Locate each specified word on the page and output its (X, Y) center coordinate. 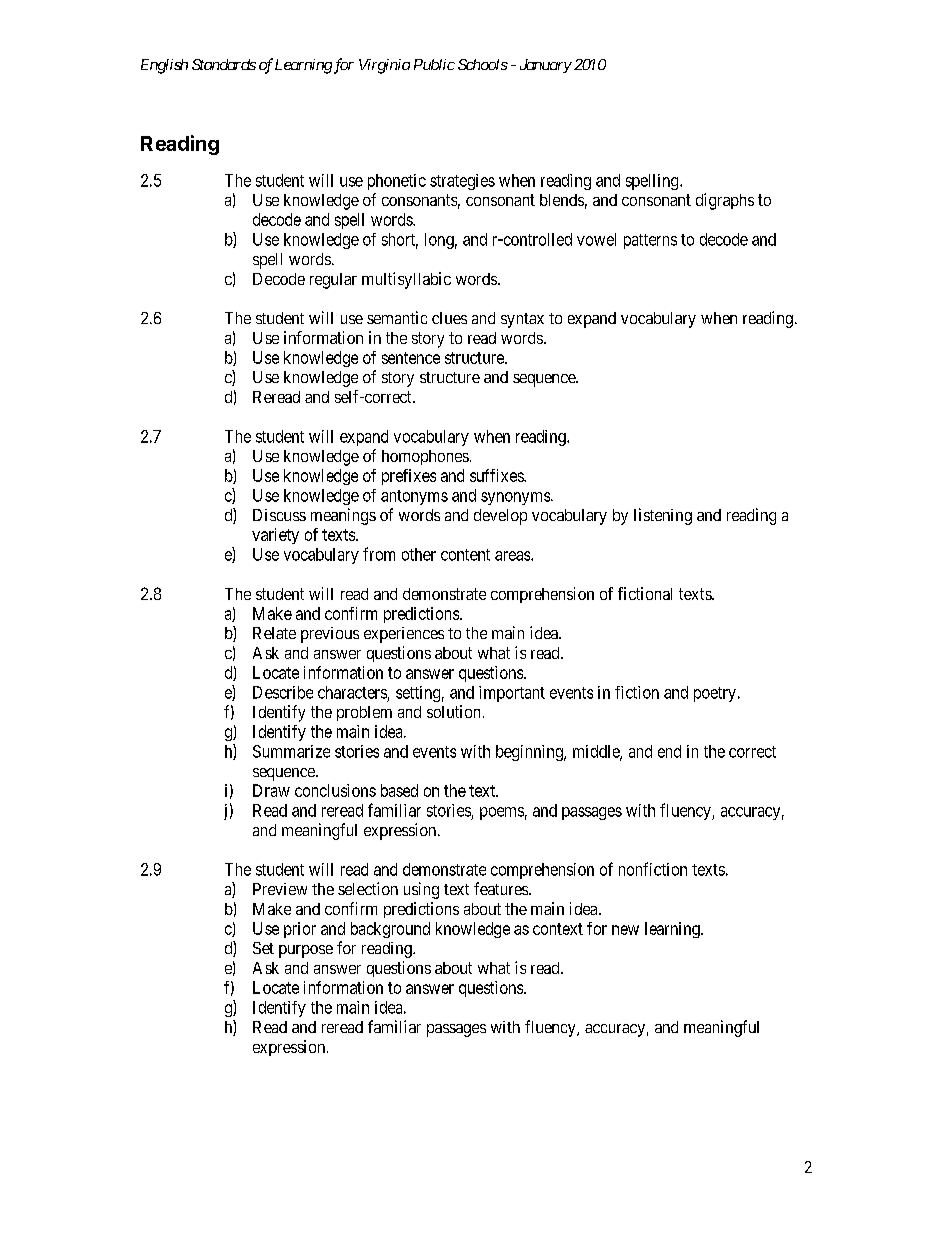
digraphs (725, 201)
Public (434, 64)
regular (333, 281)
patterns (650, 241)
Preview (280, 889)
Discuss (279, 515)
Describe (283, 692)
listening (663, 516)
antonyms (414, 497)
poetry (715, 694)
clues (449, 318)
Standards (224, 64)
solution (453, 711)
